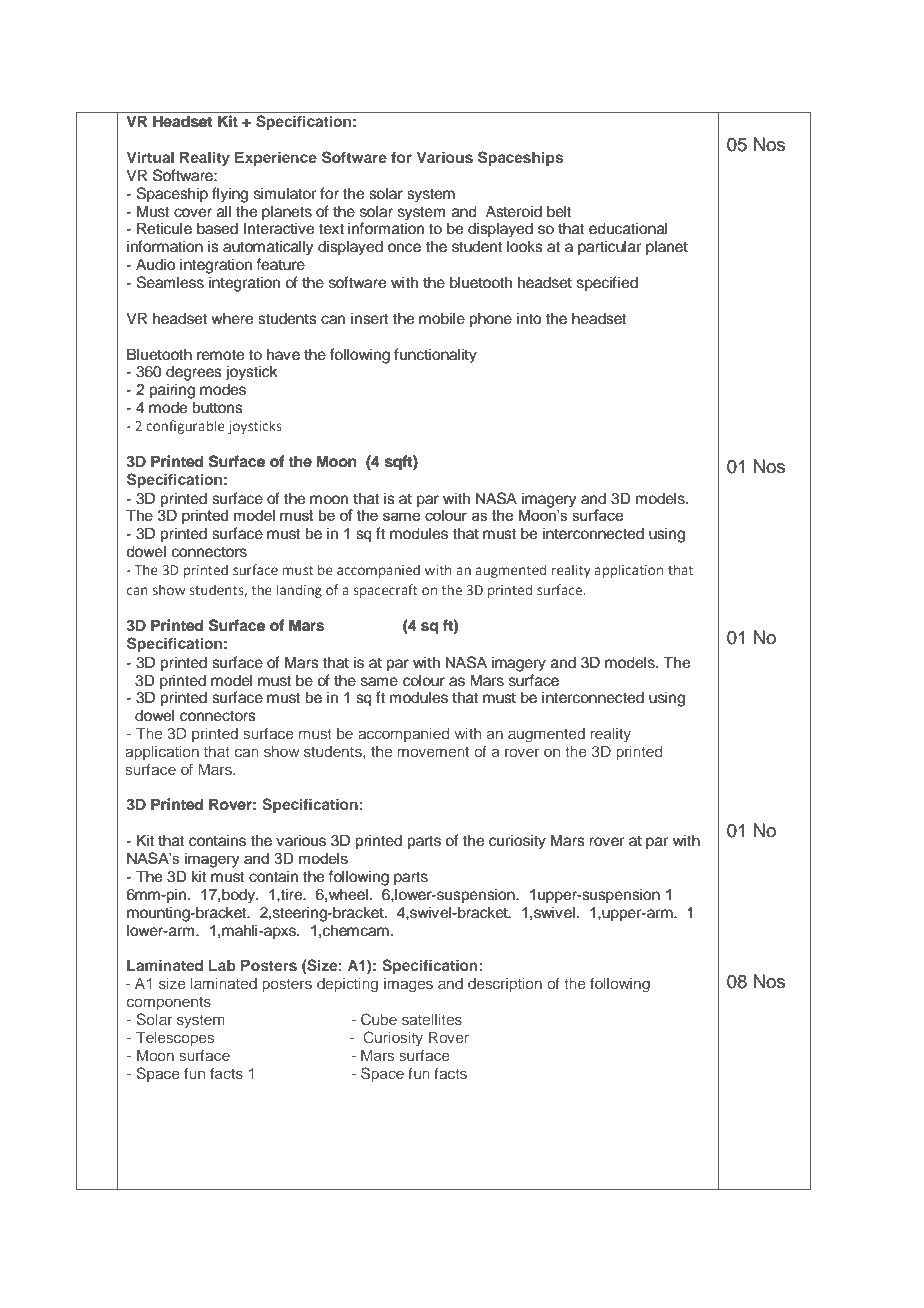 Image resolution: width=924 pixels, height=1308 pixels. What do you see at coordinates (505, 985) in the screenshot?
I see `description` at bounding box center [505, 985].
